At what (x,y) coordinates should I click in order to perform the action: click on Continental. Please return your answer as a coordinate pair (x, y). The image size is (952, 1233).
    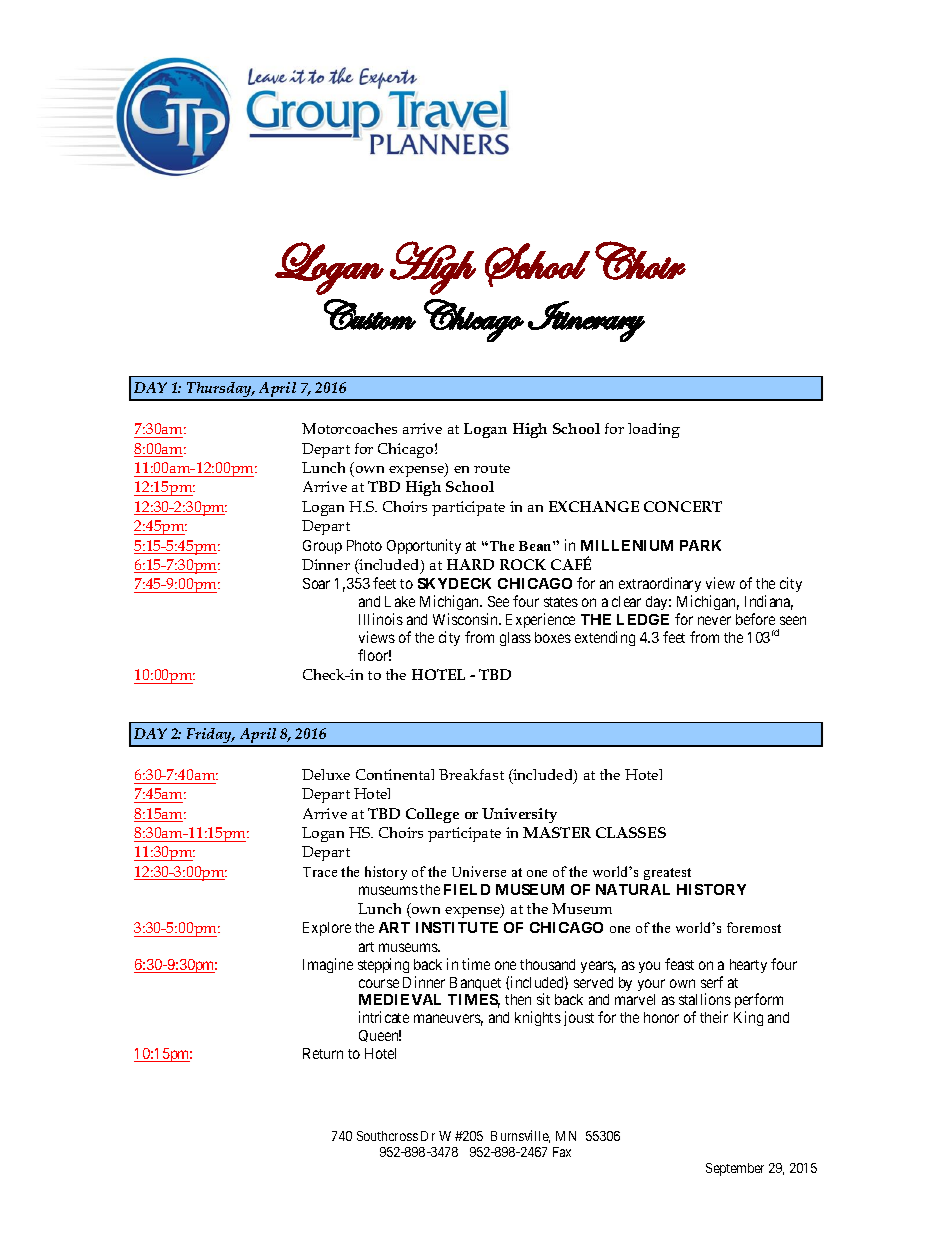
    Looking at the image, I should click on (395, 774).
